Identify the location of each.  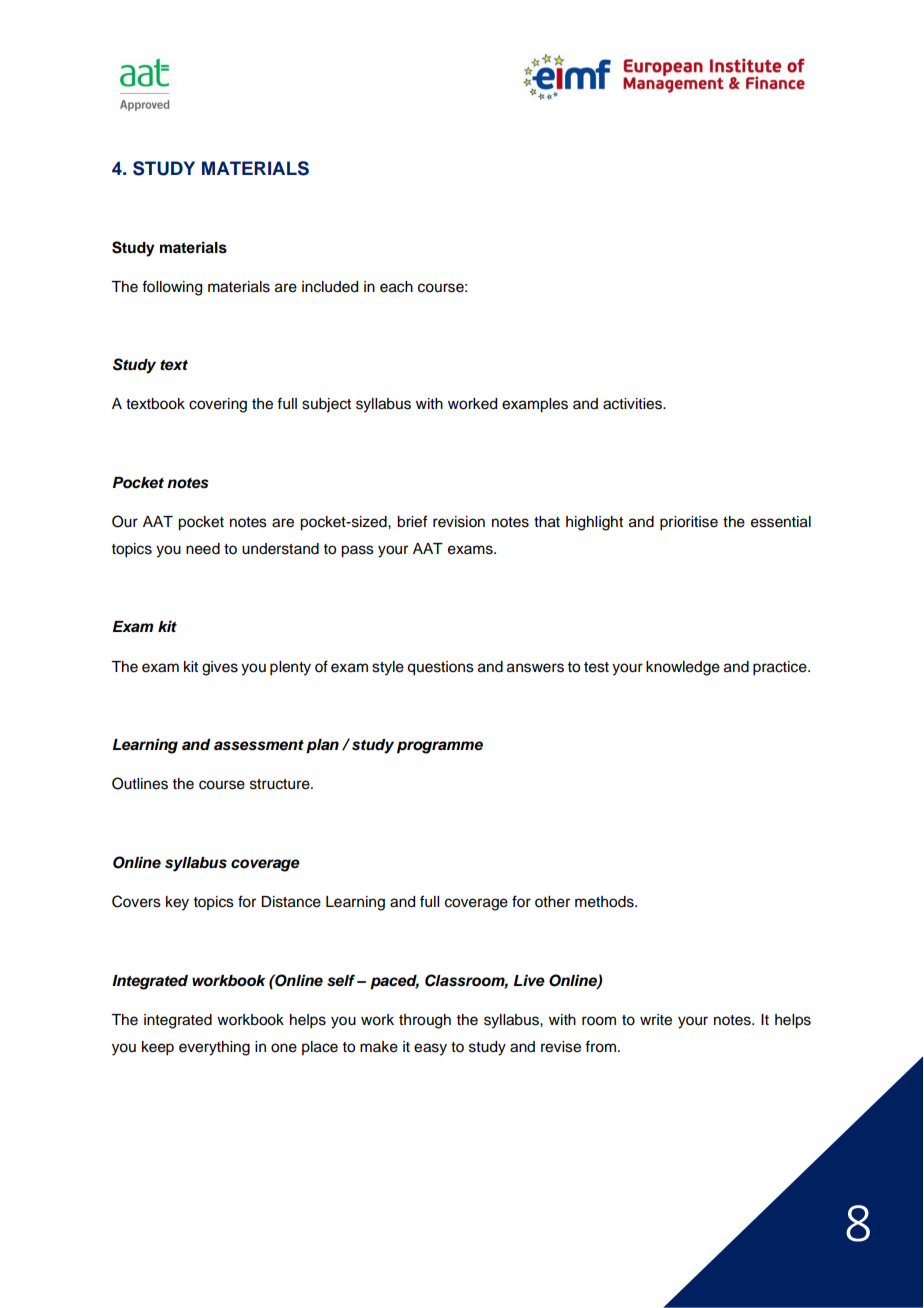
(396, 287).
